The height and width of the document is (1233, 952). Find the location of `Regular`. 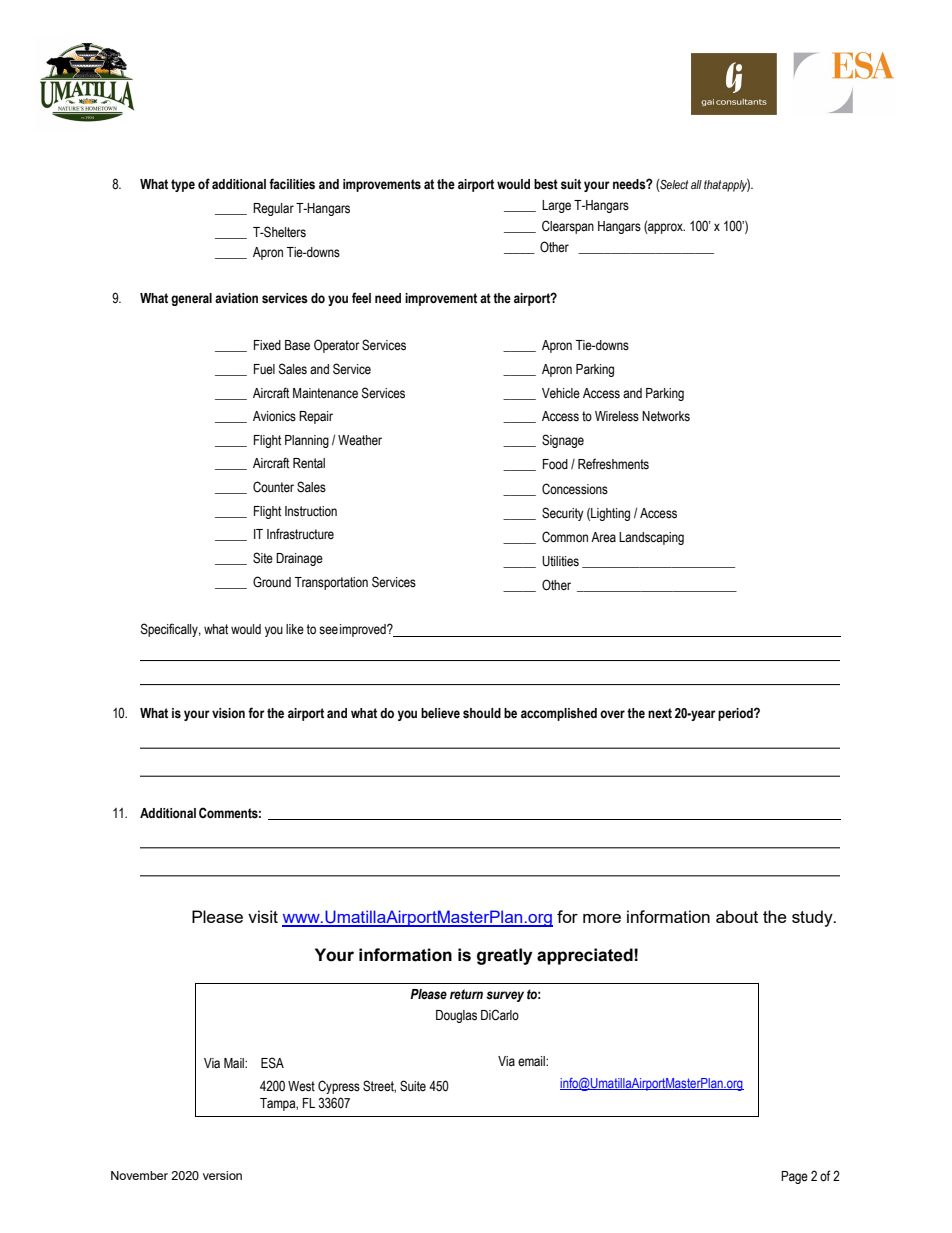

Regular is located at coordinates (273, 209).
